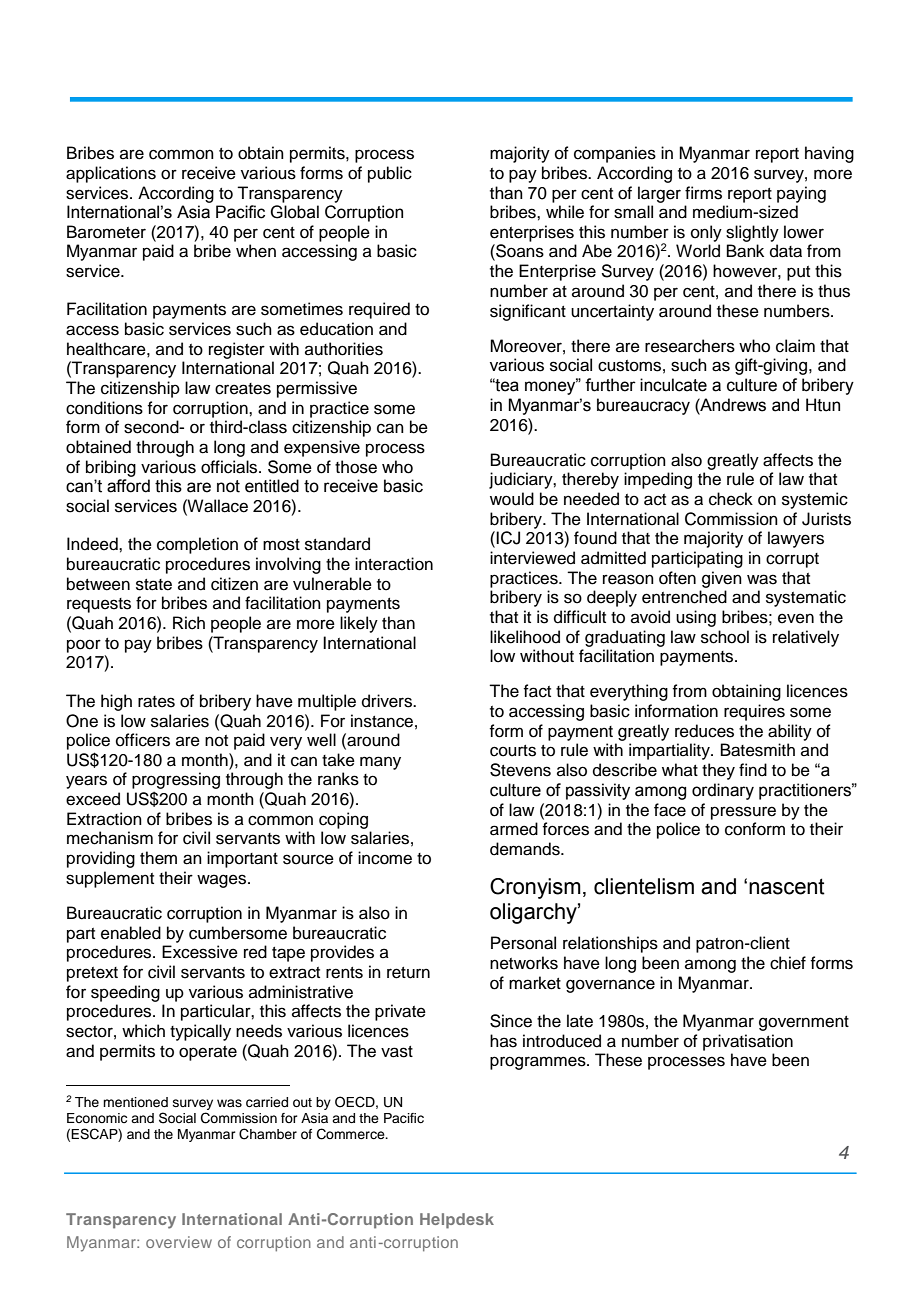 This screenshot has height=1309, width=924. What do you see at coordinates (703, 193) in the screenshot?
I see `firms` at bounding box center [703, 193].
